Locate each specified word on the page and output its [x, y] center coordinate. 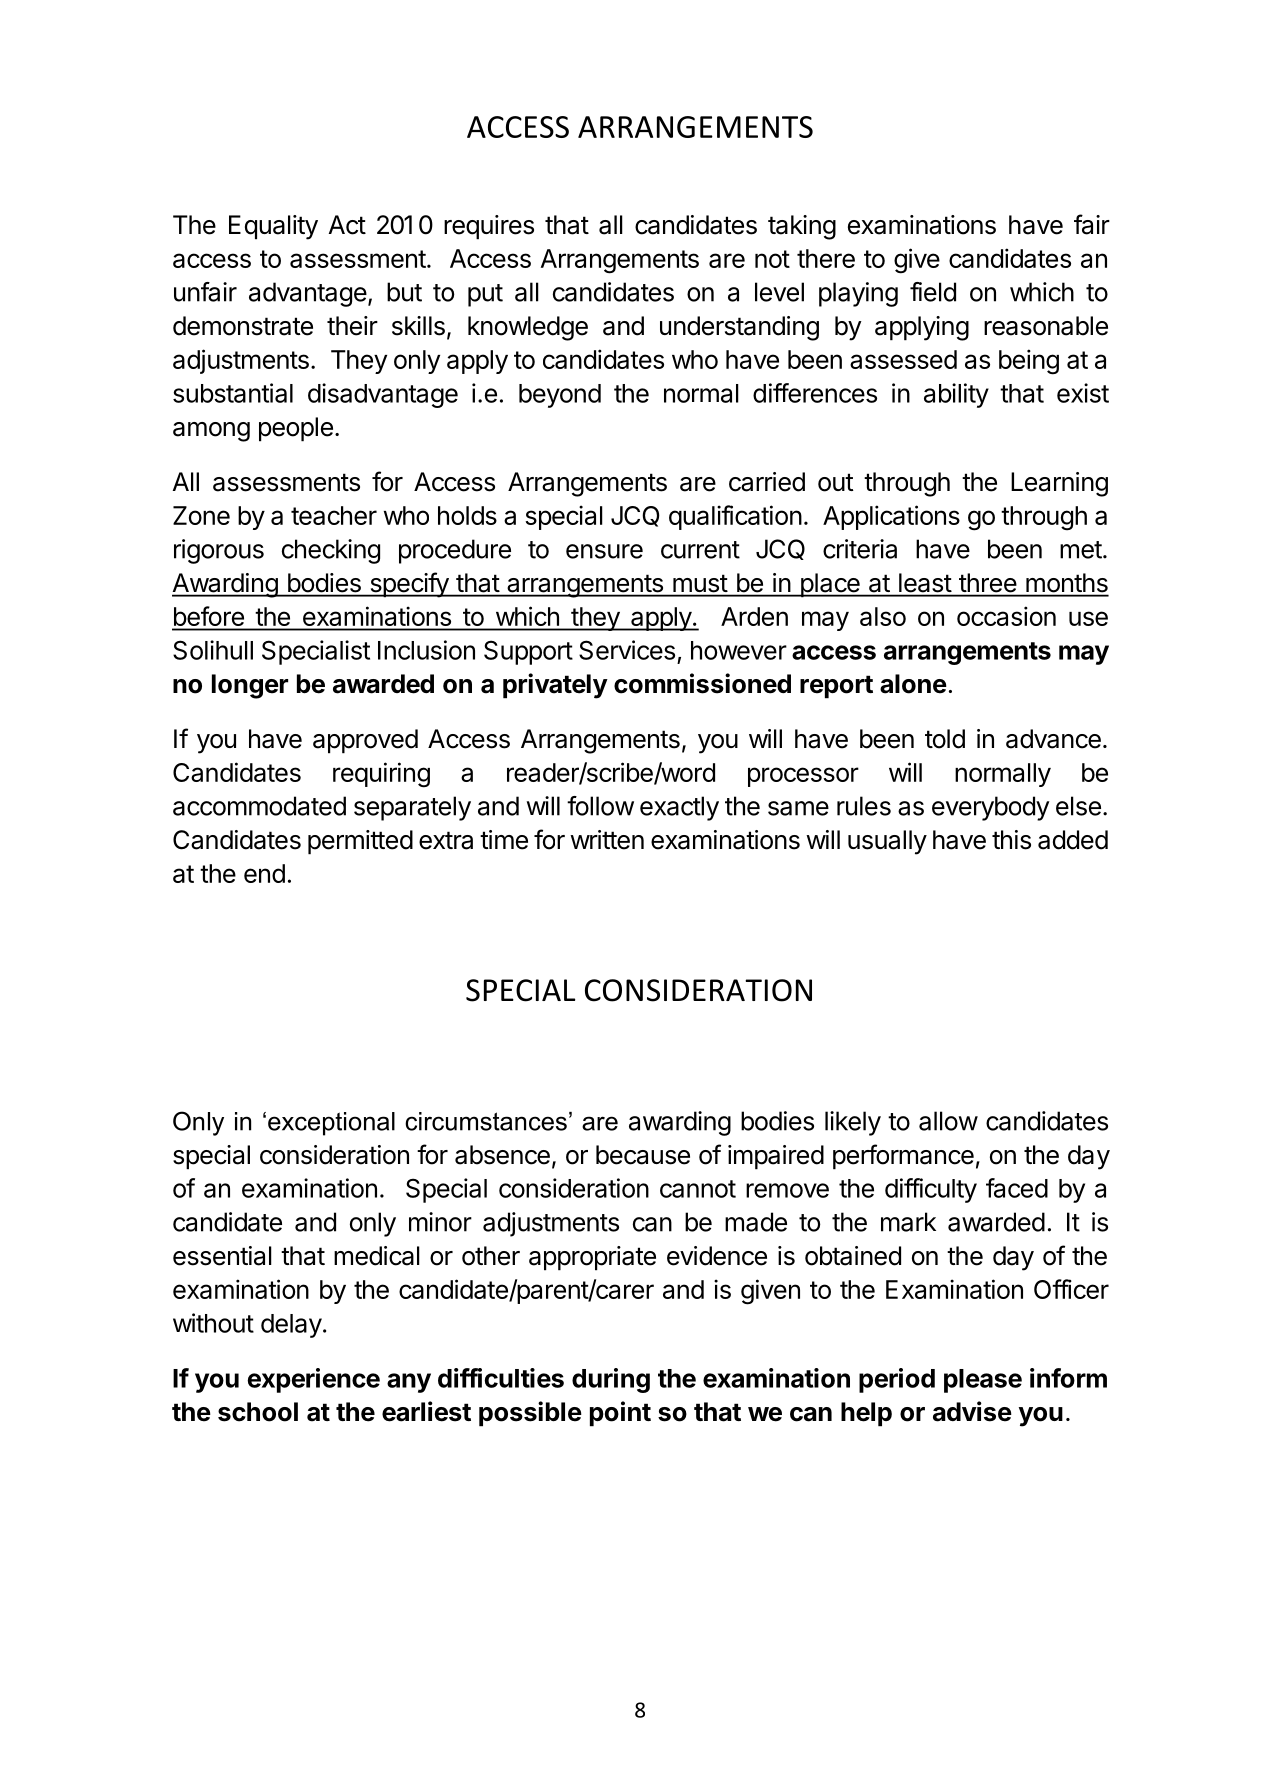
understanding [739, 328]
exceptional [331, 1124]
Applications [891, 517]
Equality [273, 227]
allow [948, 1121]
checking [331, 551]
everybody [990, 808]
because [643, 1155]
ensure [604, 551]
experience [313, 1380]
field [933, 292]
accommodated [259, 806]
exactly [679, 808]
